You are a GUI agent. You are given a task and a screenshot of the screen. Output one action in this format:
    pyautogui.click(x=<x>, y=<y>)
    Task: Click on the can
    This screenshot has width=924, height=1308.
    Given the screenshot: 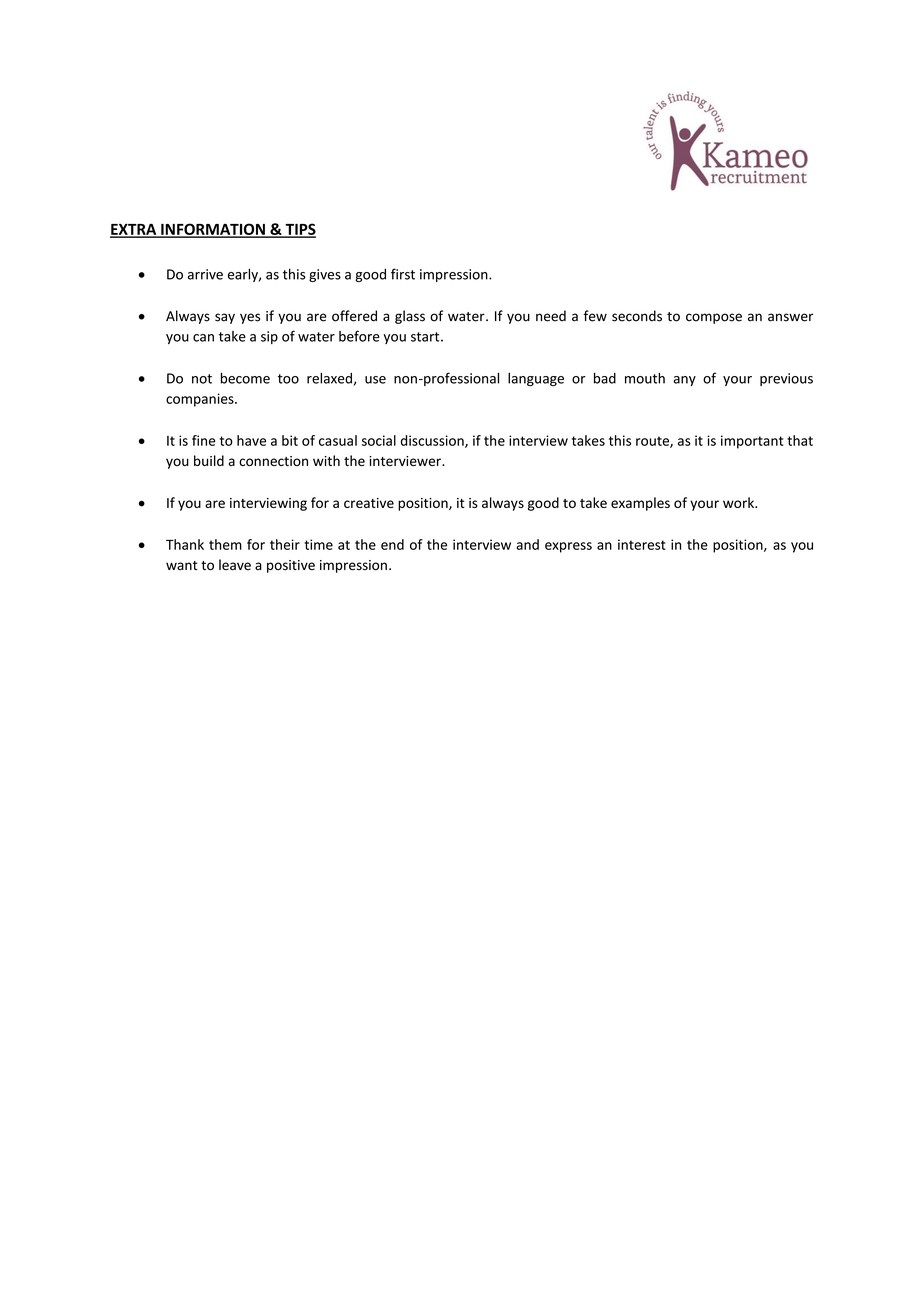 What is the action you would take?
    pyautogui.click(x=203, y=338)
